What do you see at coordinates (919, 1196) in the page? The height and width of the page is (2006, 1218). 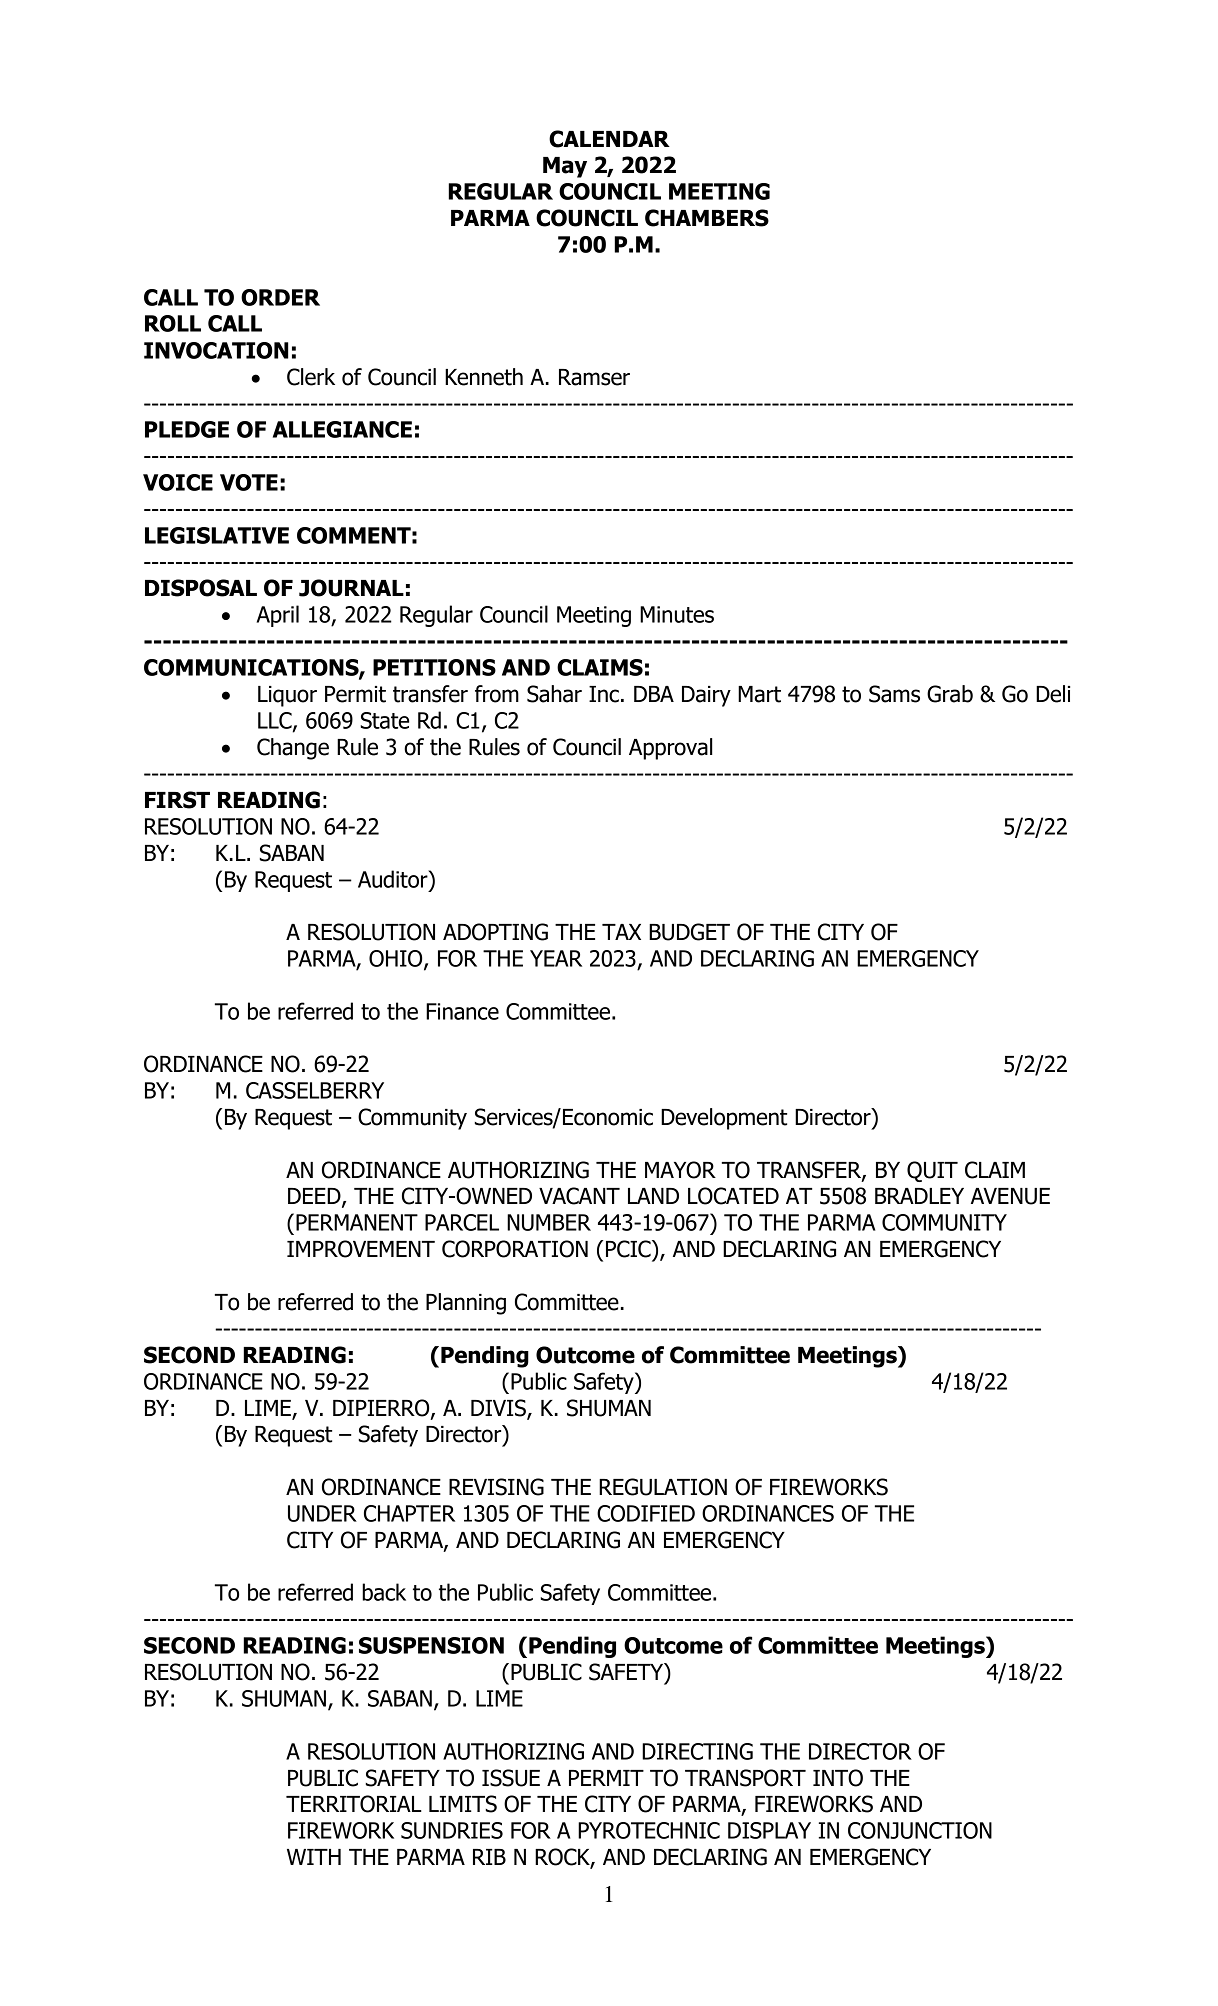 I see `BRADLEY` at bounding box center [919, 1196].
